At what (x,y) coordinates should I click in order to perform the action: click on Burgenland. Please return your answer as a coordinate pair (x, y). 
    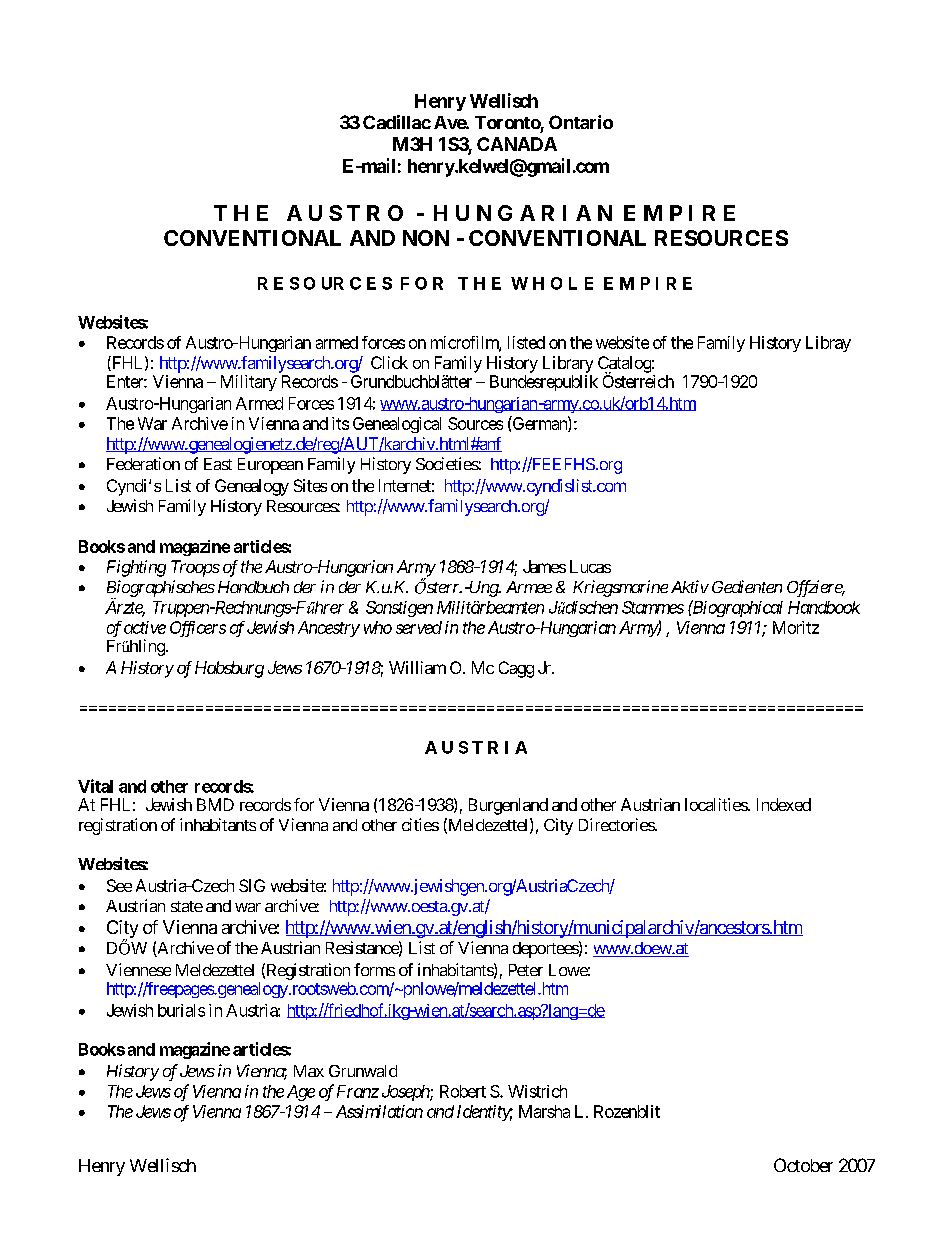
    Looking at the image, I should click on (508, 806).
